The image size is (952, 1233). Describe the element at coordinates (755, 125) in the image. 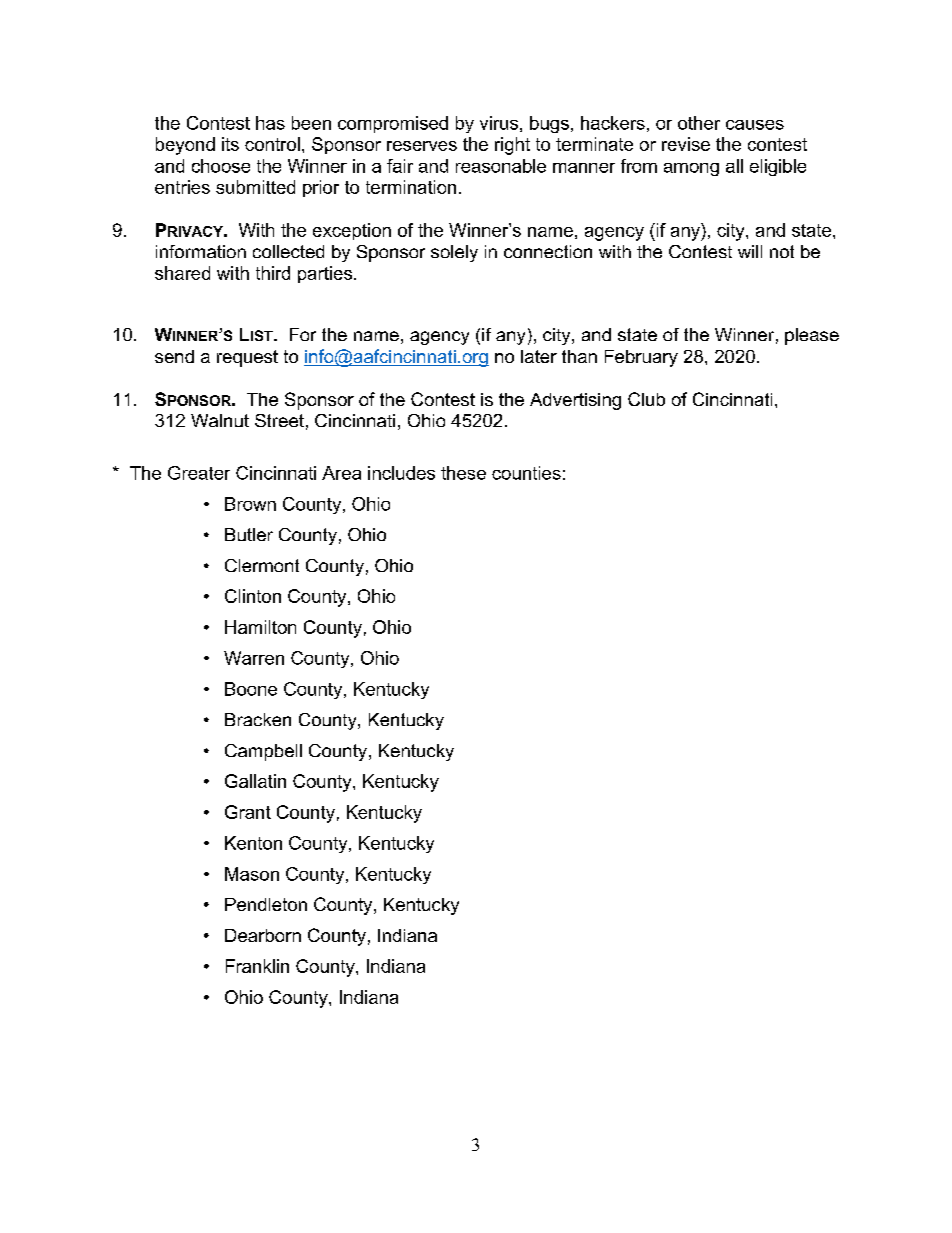

I see `causes` at that location.
